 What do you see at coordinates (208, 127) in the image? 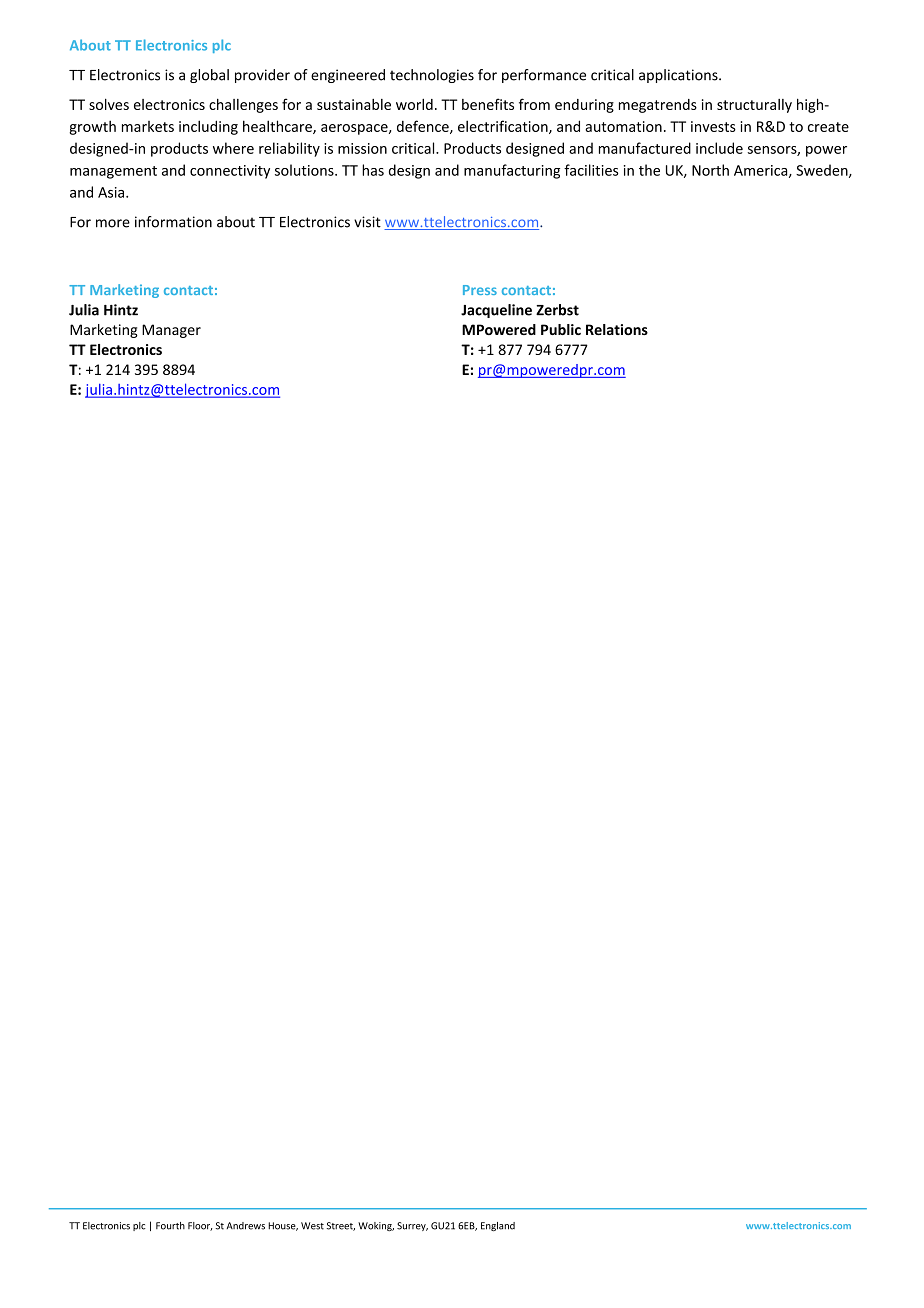
I see `including` at bounding box center [208, 127].
